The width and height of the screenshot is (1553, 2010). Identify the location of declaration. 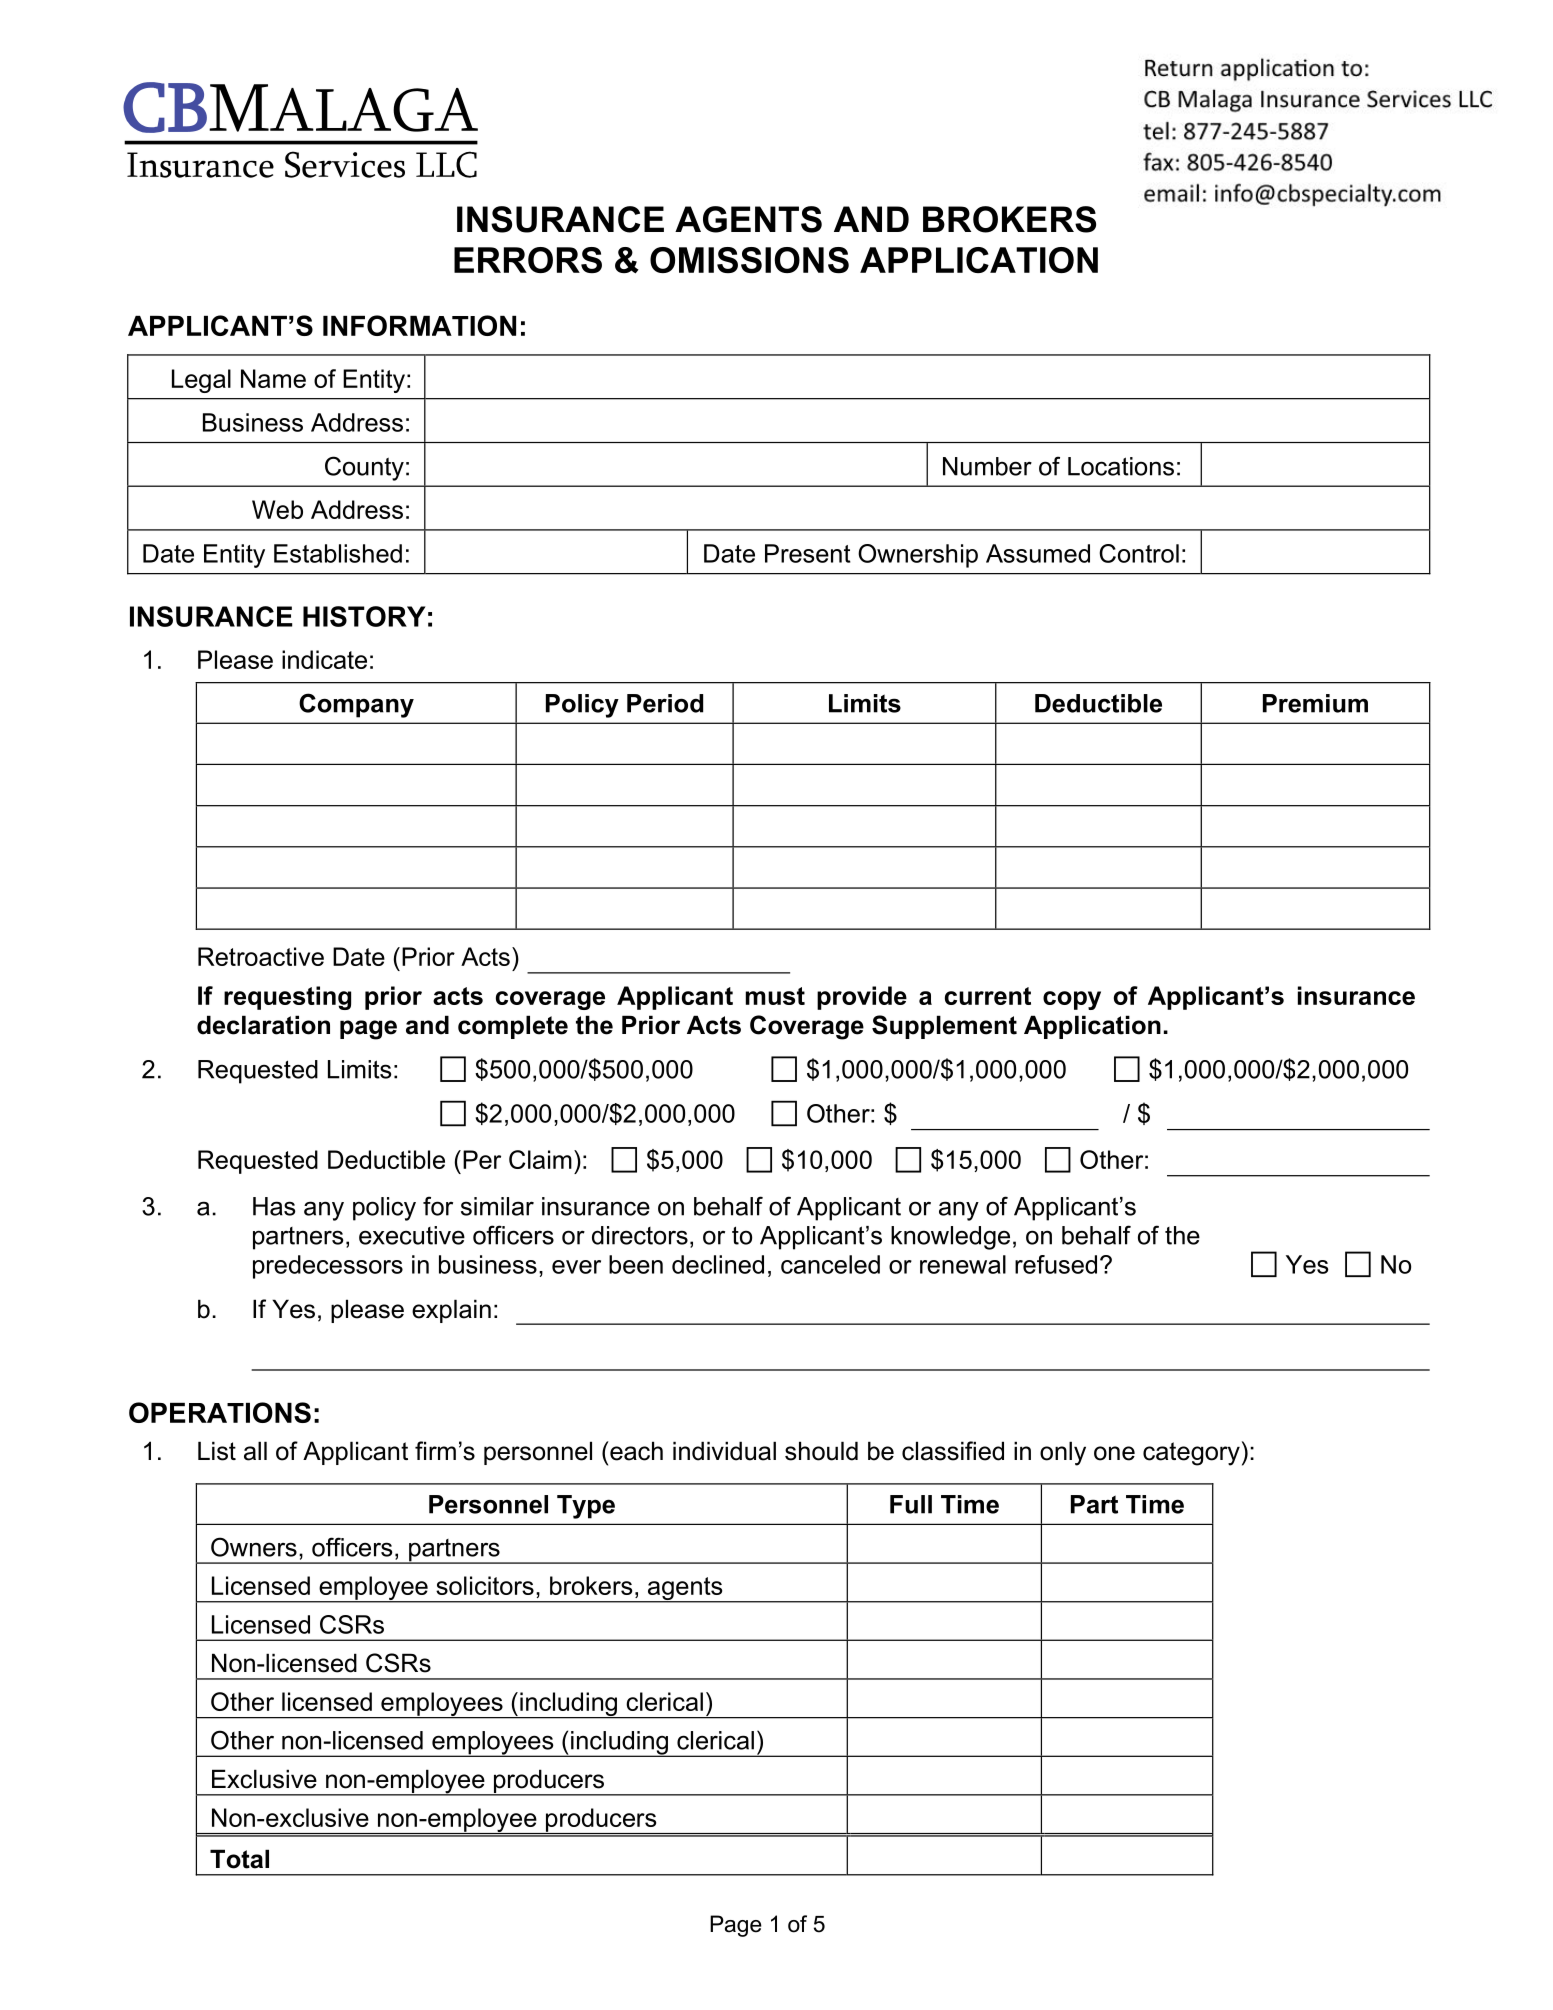
(263, 1025).
